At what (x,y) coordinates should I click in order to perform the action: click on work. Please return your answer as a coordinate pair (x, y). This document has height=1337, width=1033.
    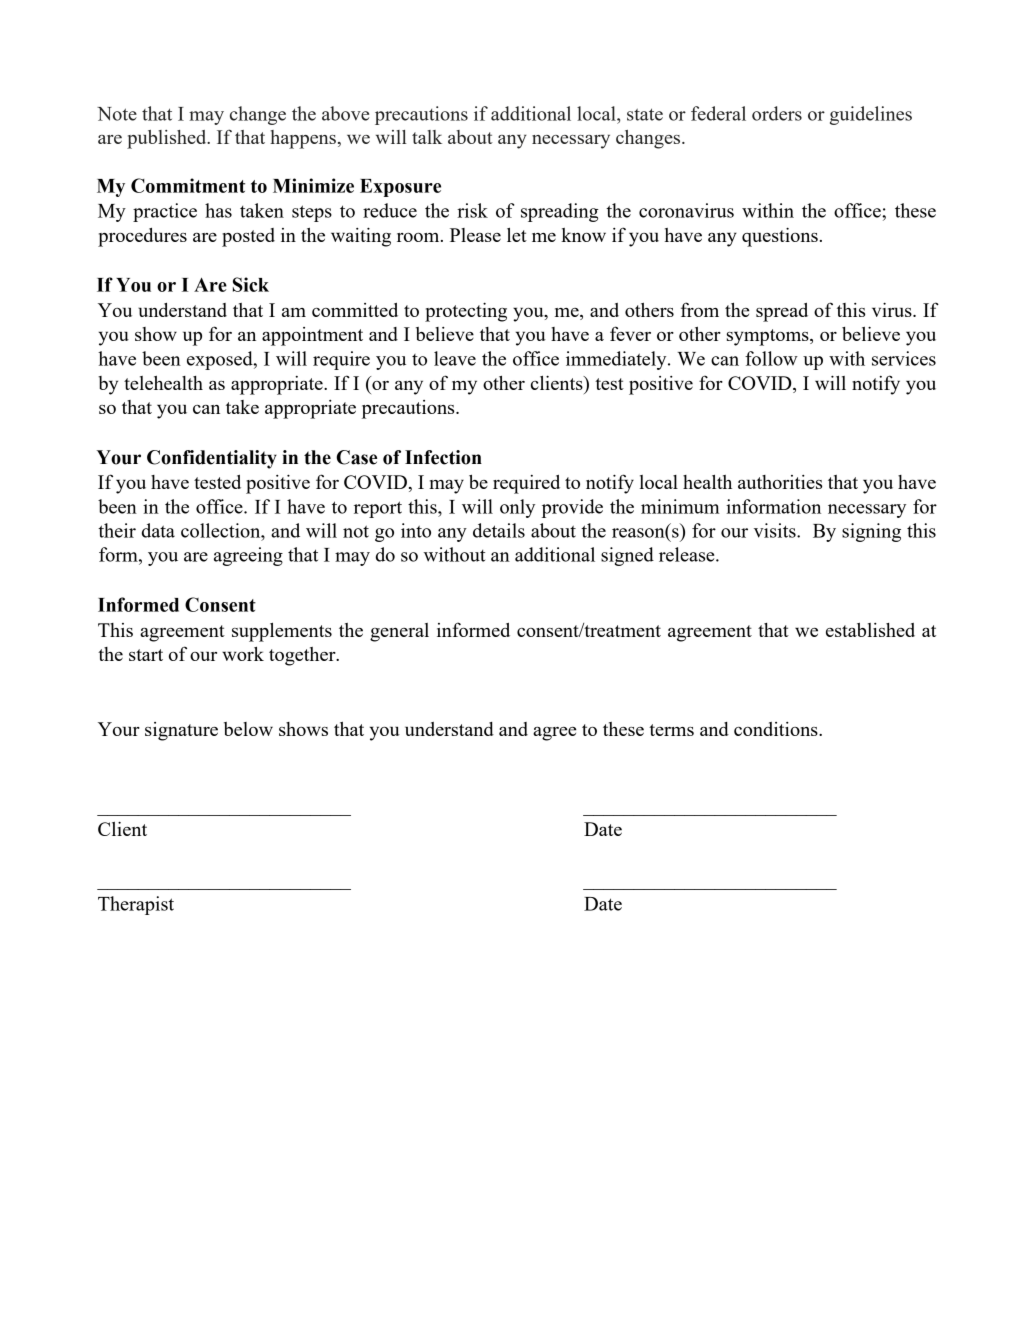
    Looking at the image, I should click on (243, 654).
